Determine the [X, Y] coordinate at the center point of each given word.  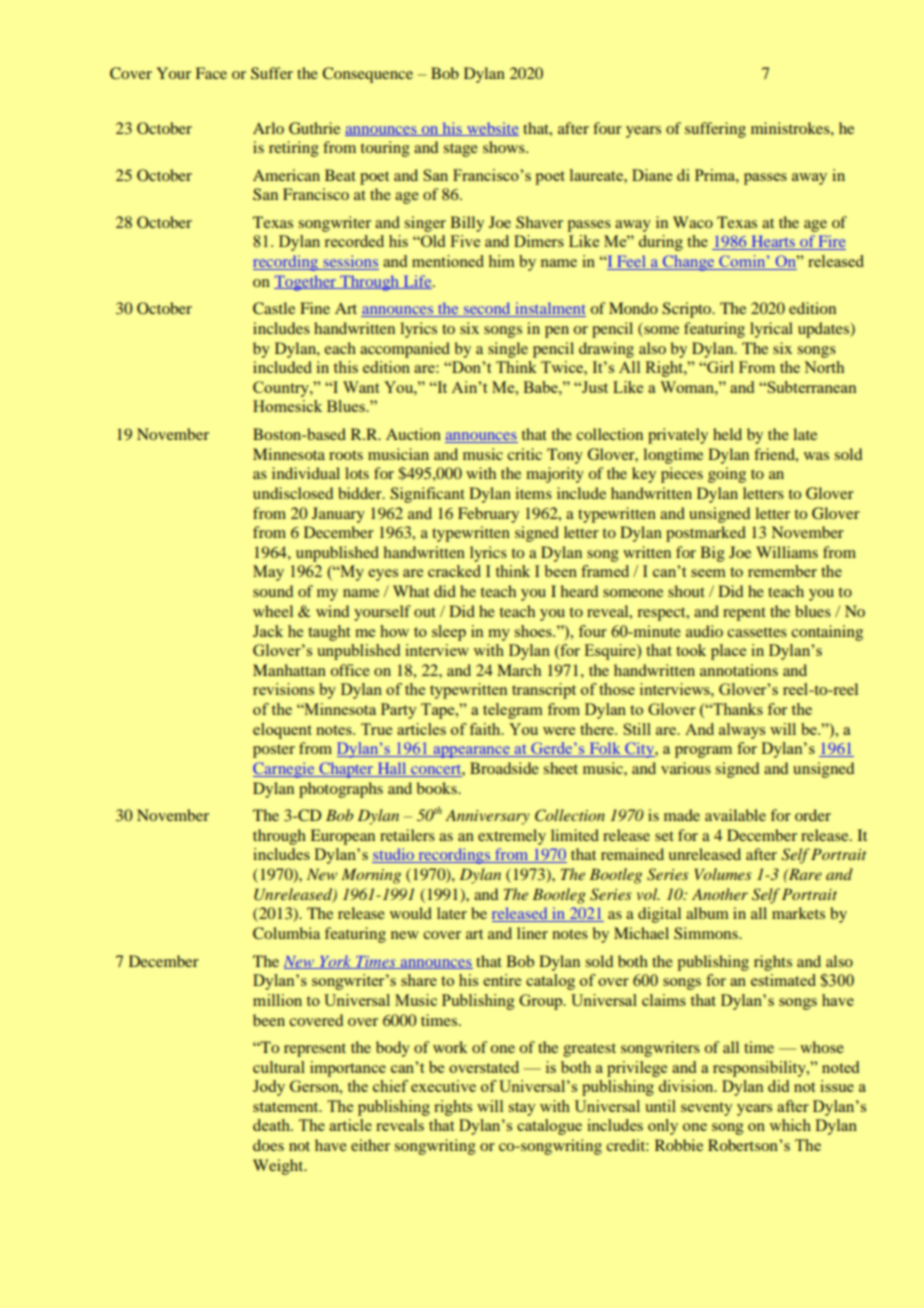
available [735, 815]
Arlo [268, 128]
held [727, 434]
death [273, 1125]
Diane [652, 175]
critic [524, 454]
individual [306, 473]
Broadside [504, 768]
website [492, 129]
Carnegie [285, 770]
